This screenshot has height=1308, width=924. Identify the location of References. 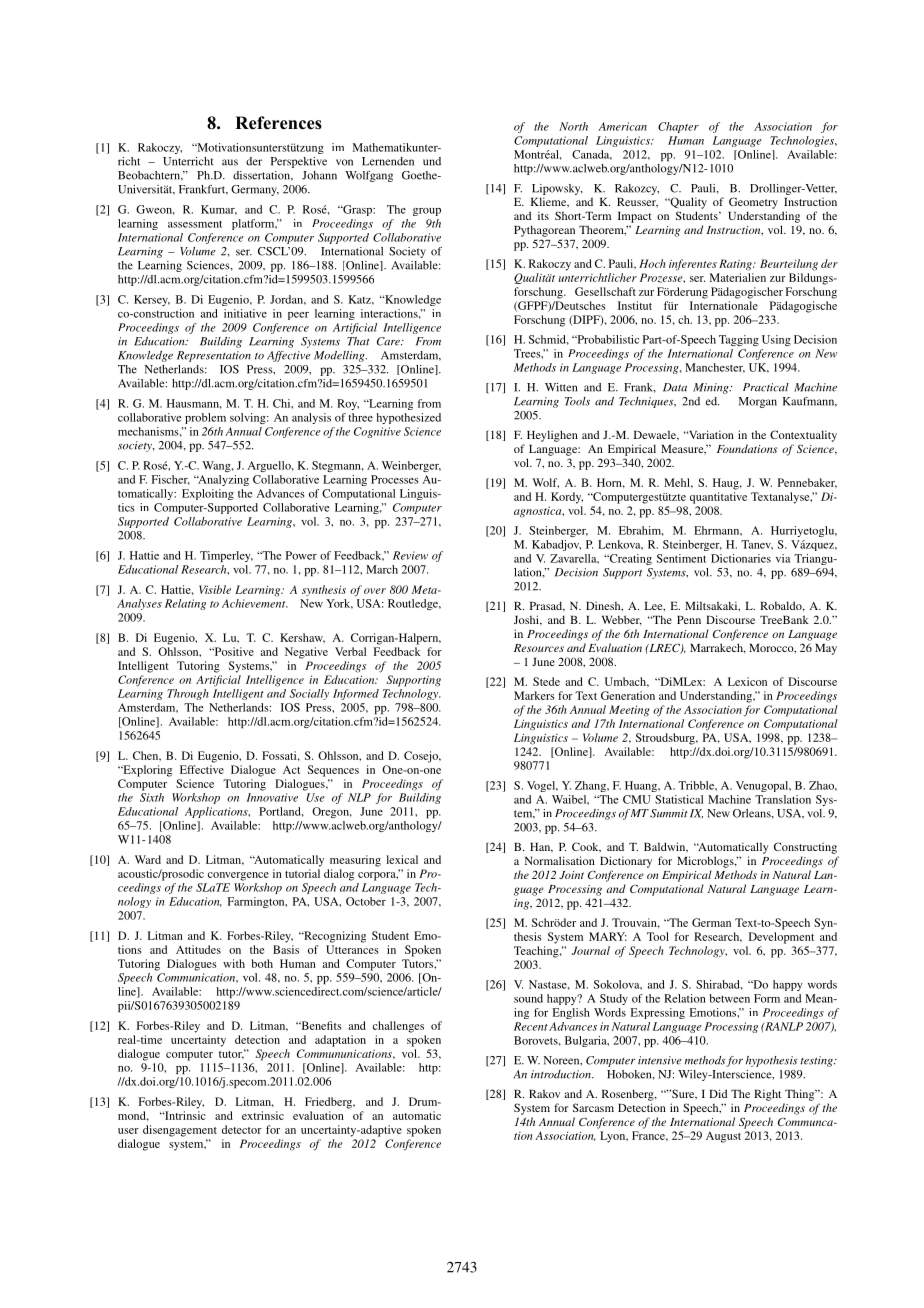
(278, 123).
